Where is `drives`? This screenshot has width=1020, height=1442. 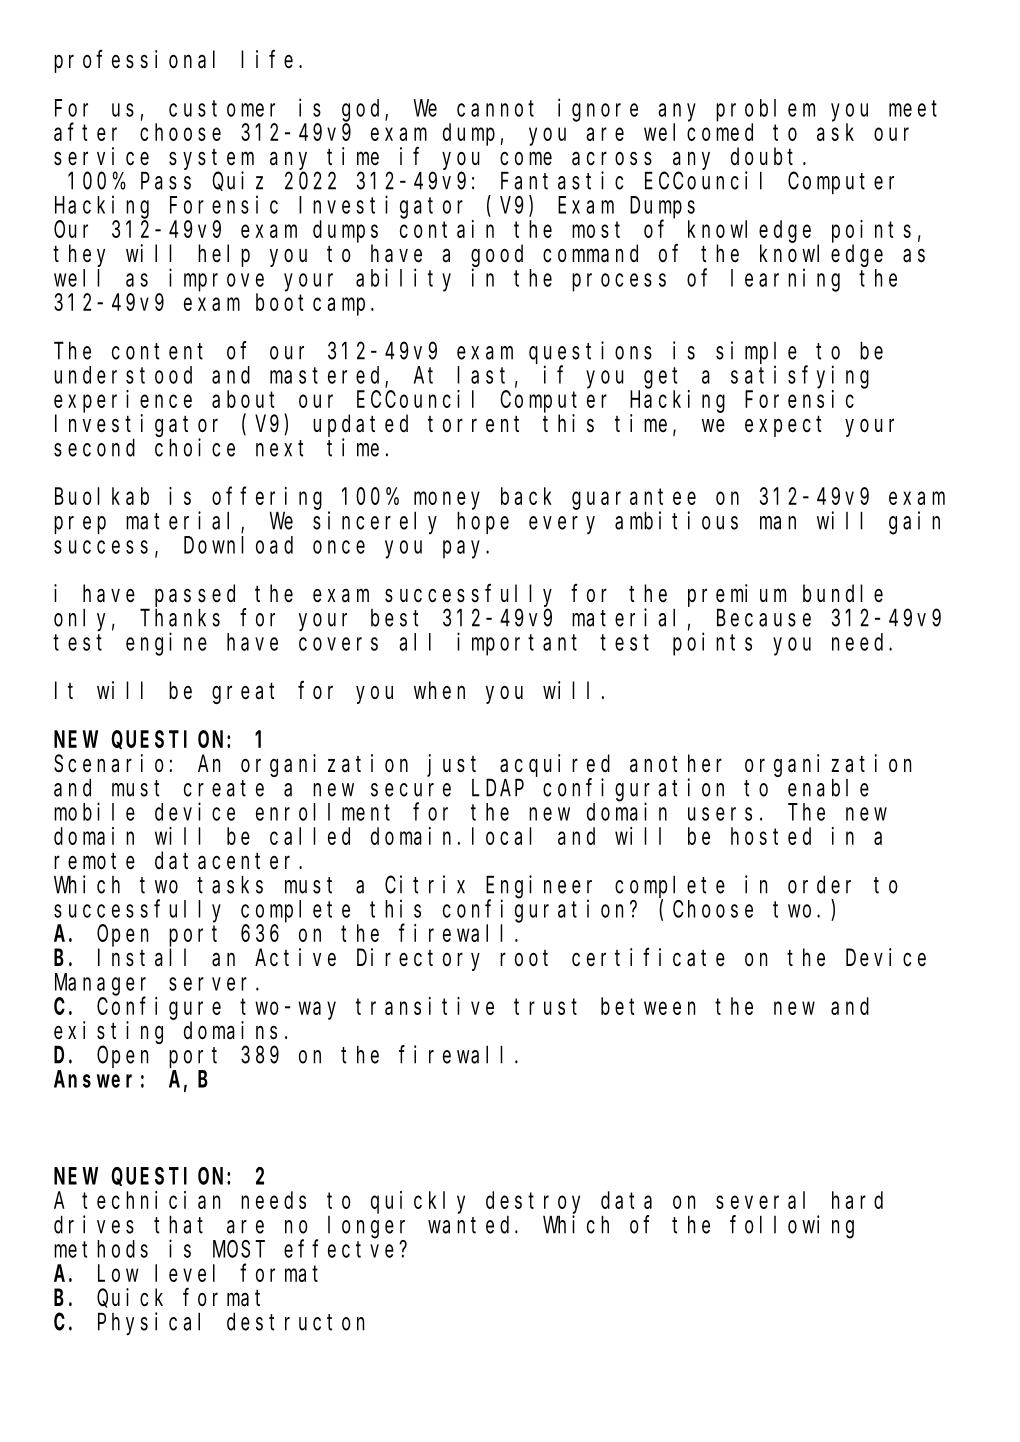 drives is located at coordinates (94, 1224).
